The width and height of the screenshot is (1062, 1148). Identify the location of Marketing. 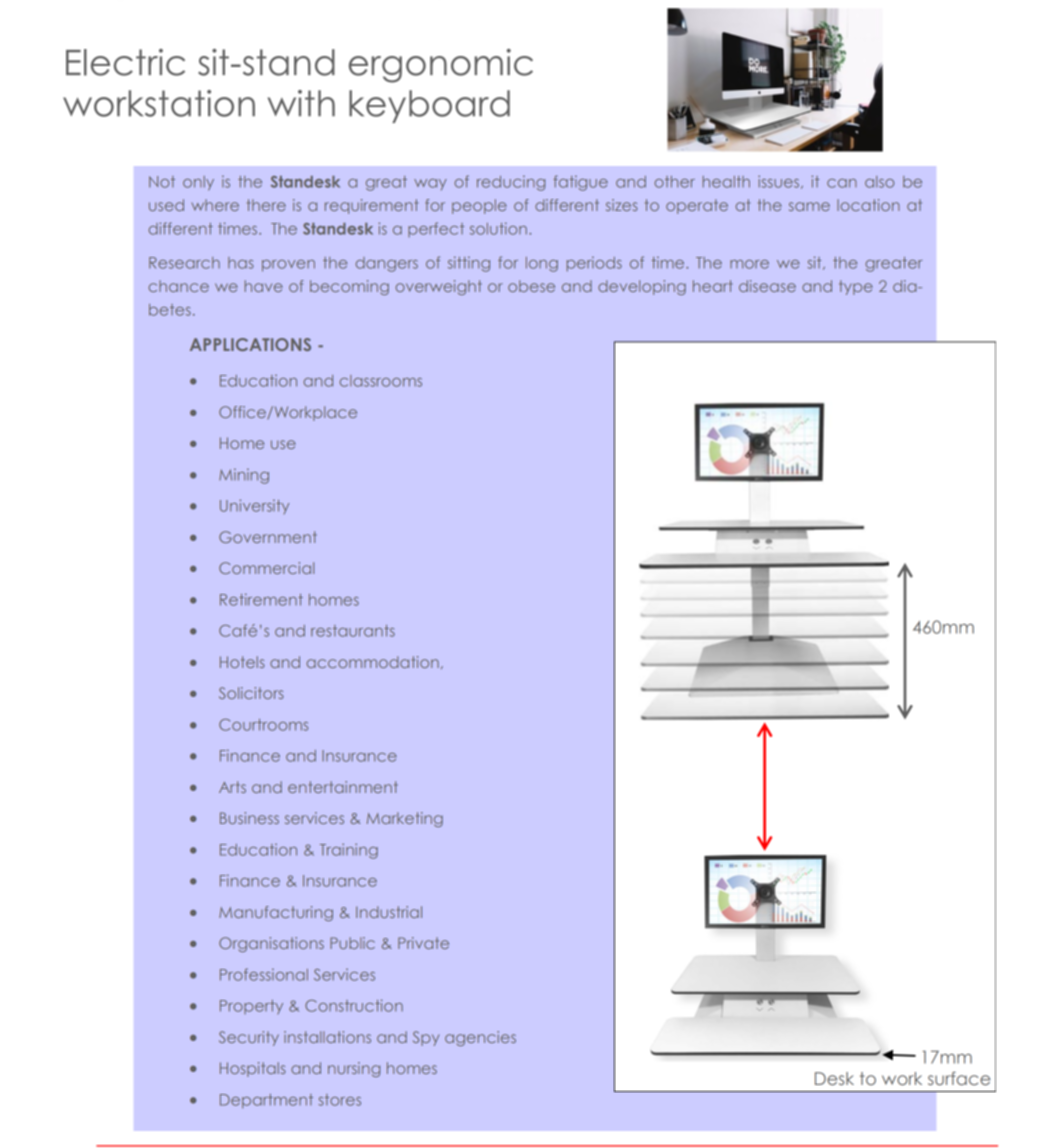
(405, 819).
